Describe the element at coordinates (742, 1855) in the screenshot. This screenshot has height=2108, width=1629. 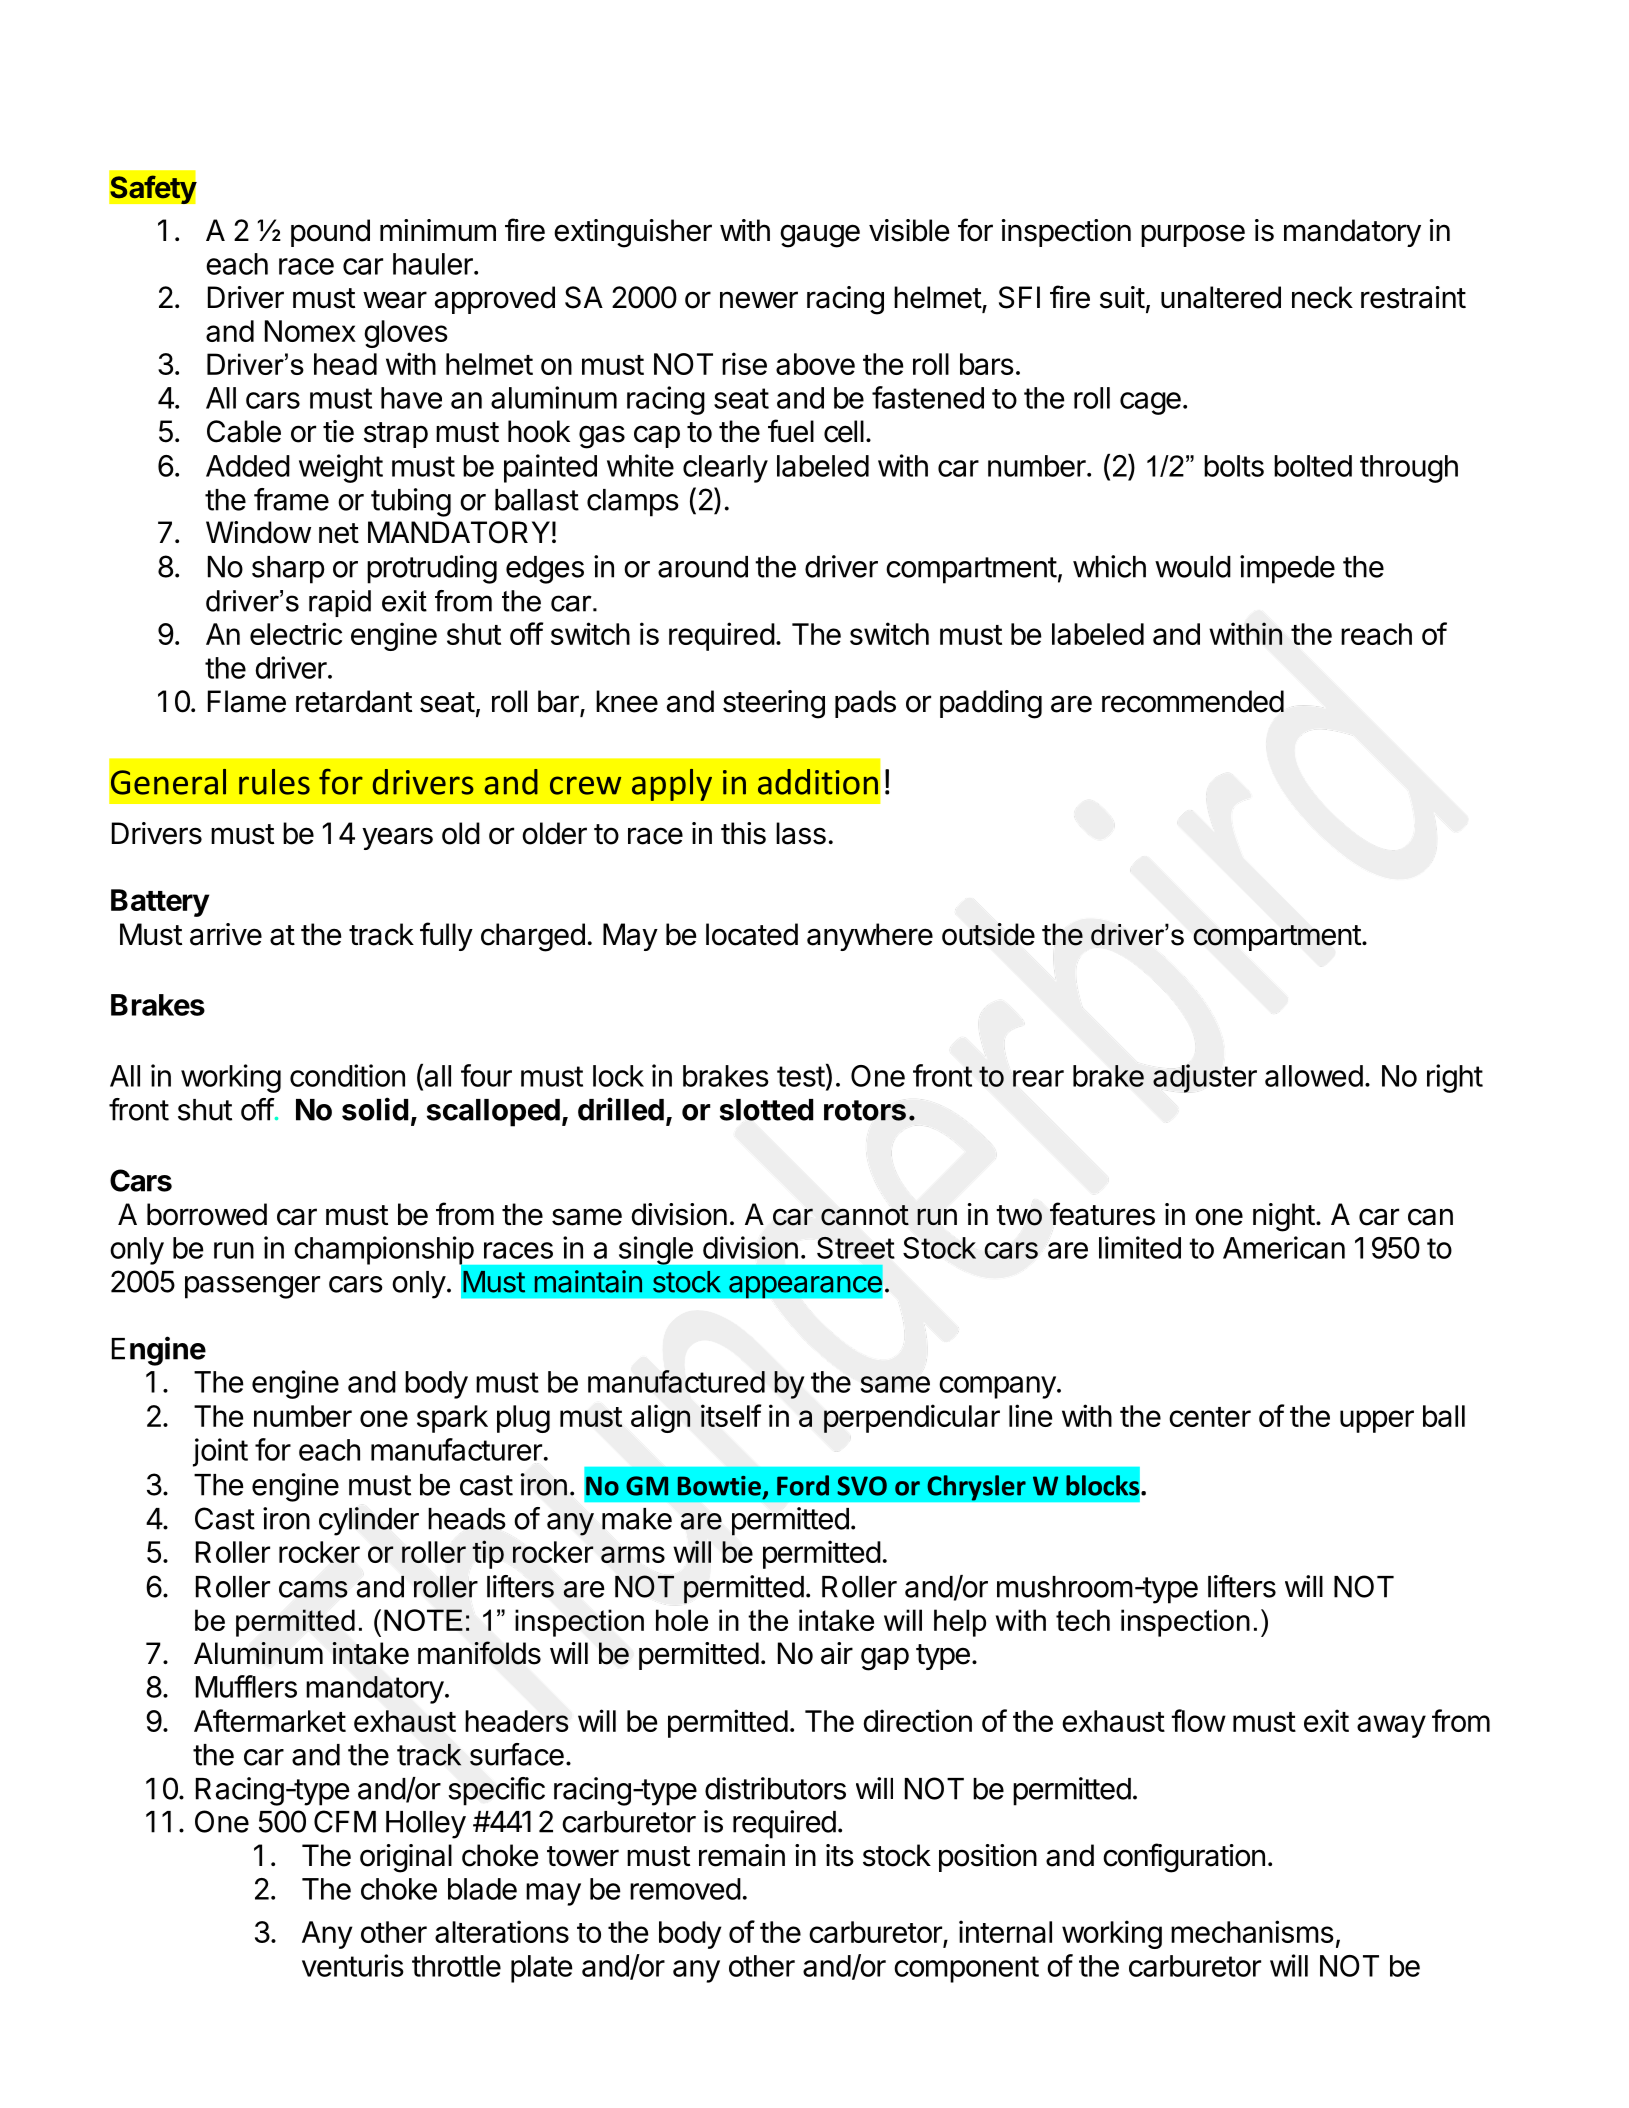
I see `remain` at that location.
